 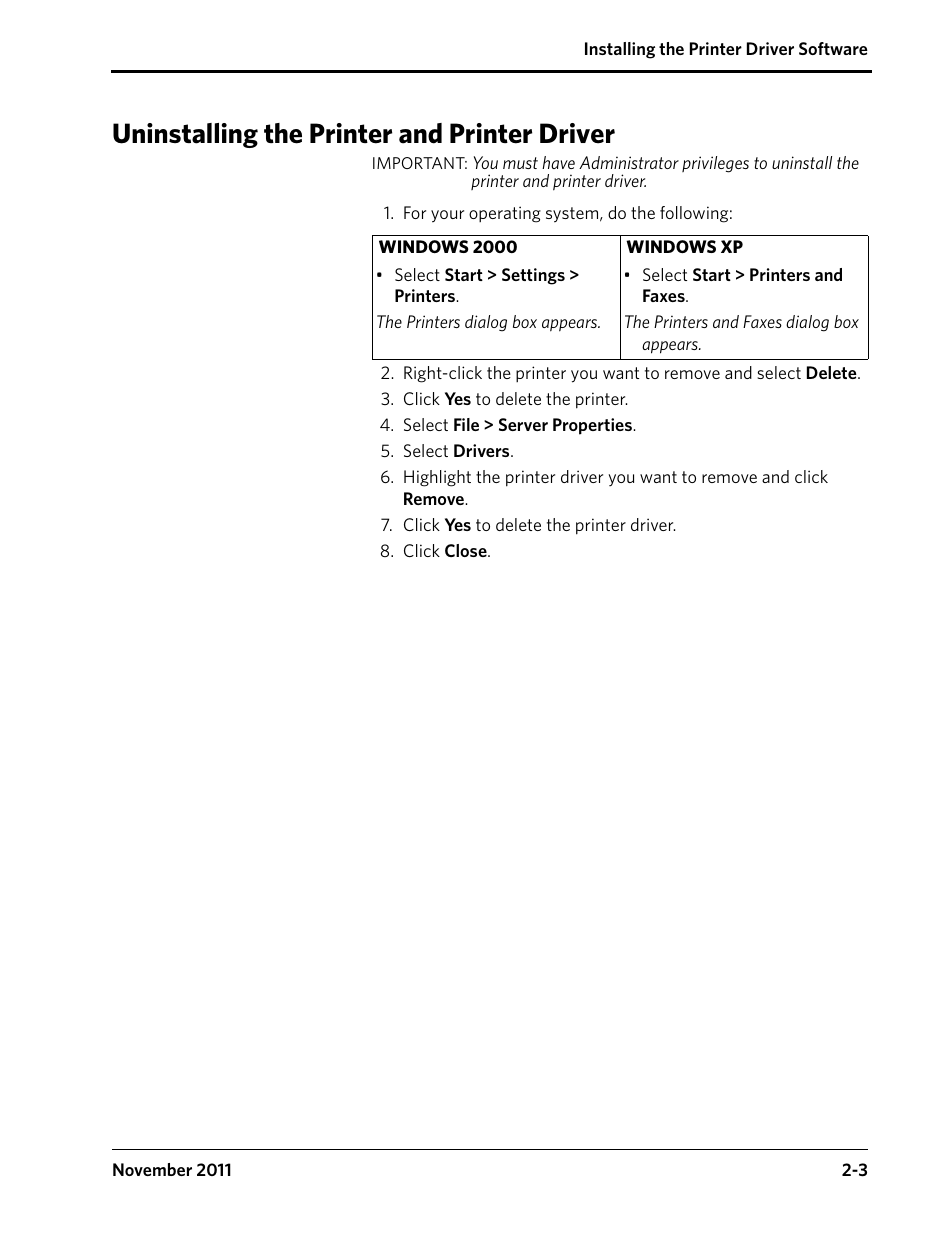 What do you see at coordinates (467, 550) in the image?
I see `Close` at bounding box center [467, 550].
